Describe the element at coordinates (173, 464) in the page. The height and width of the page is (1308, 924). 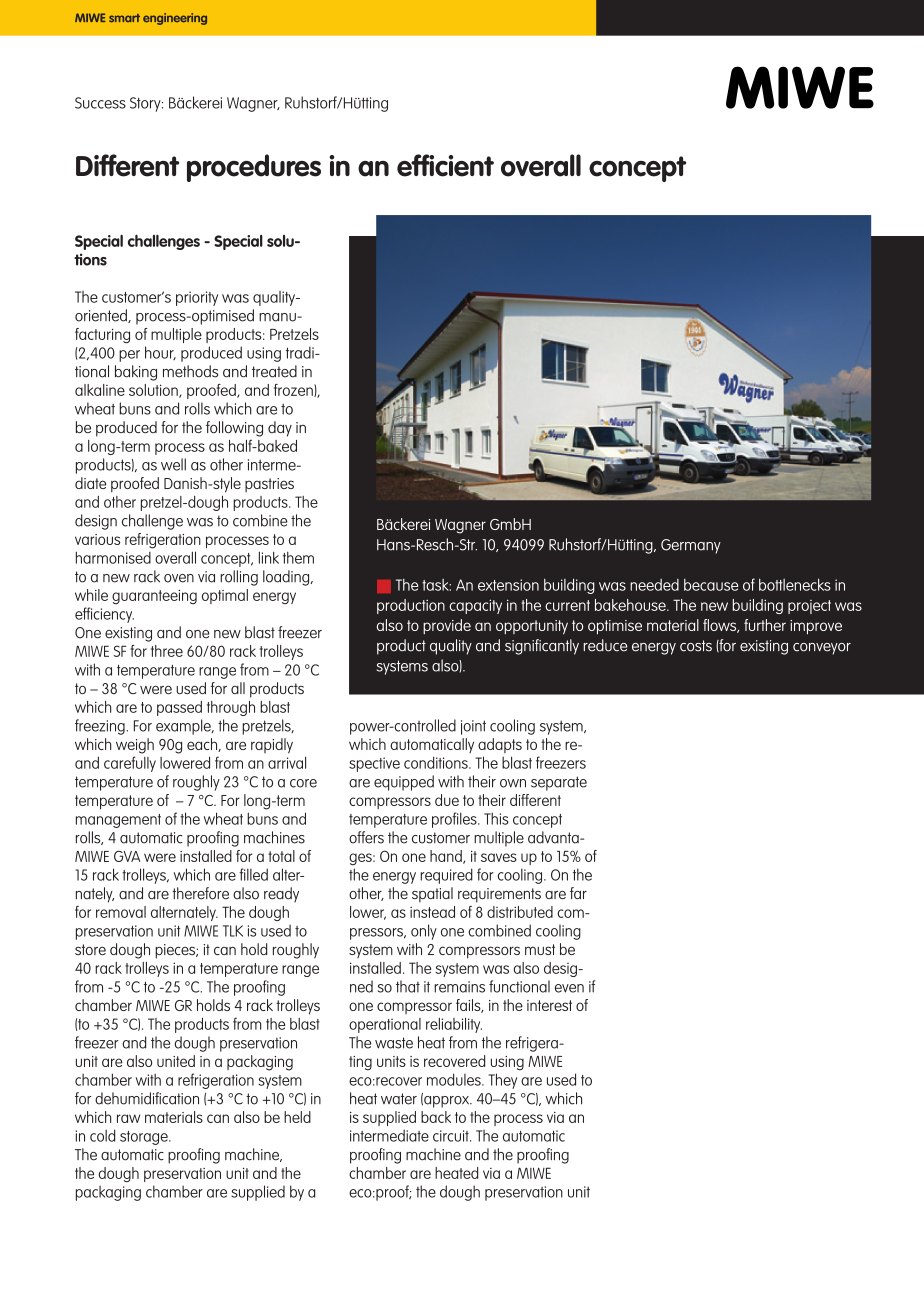
I see `well` at that location.
